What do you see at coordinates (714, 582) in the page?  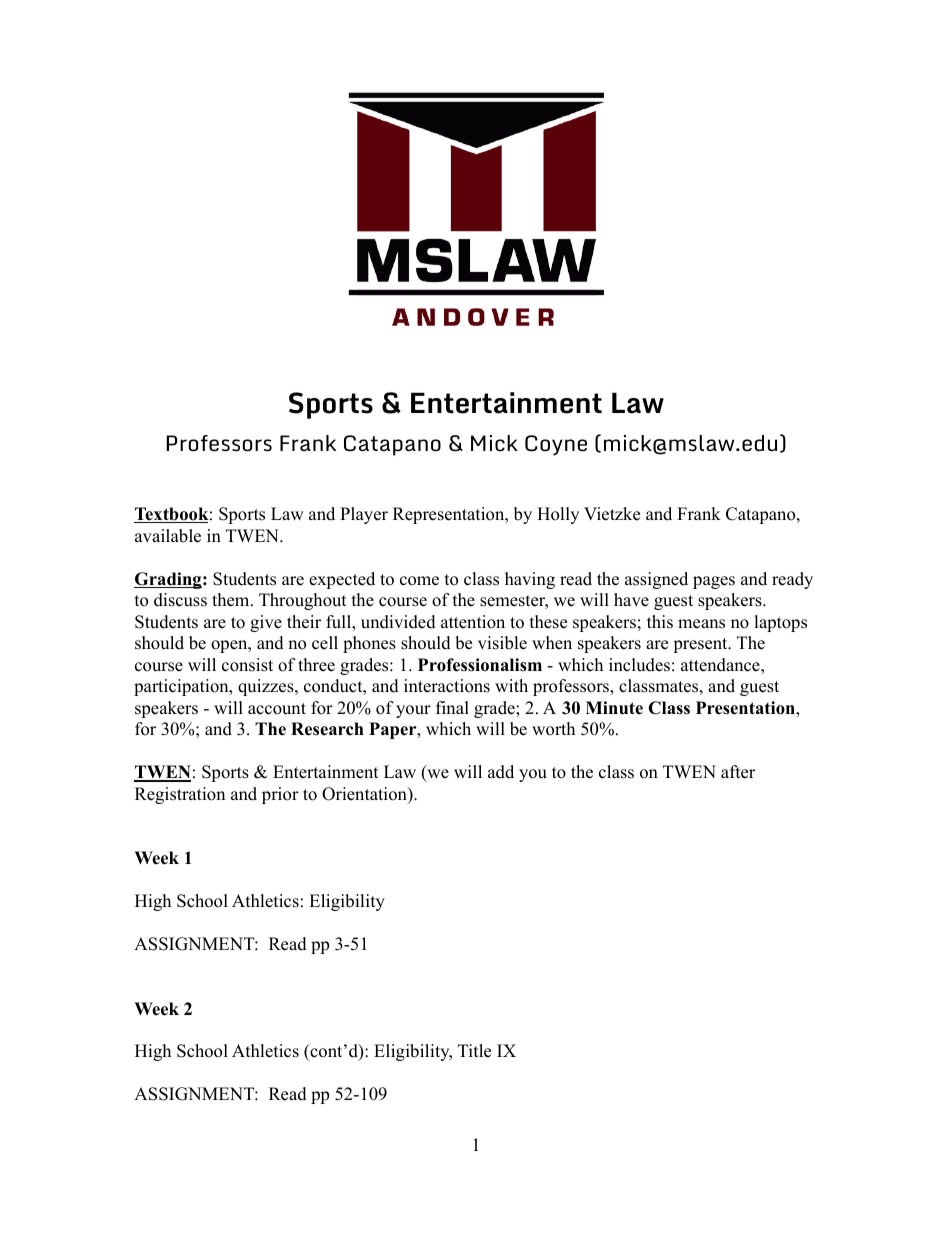 I see `pages` at bounding box center [714, 582].
